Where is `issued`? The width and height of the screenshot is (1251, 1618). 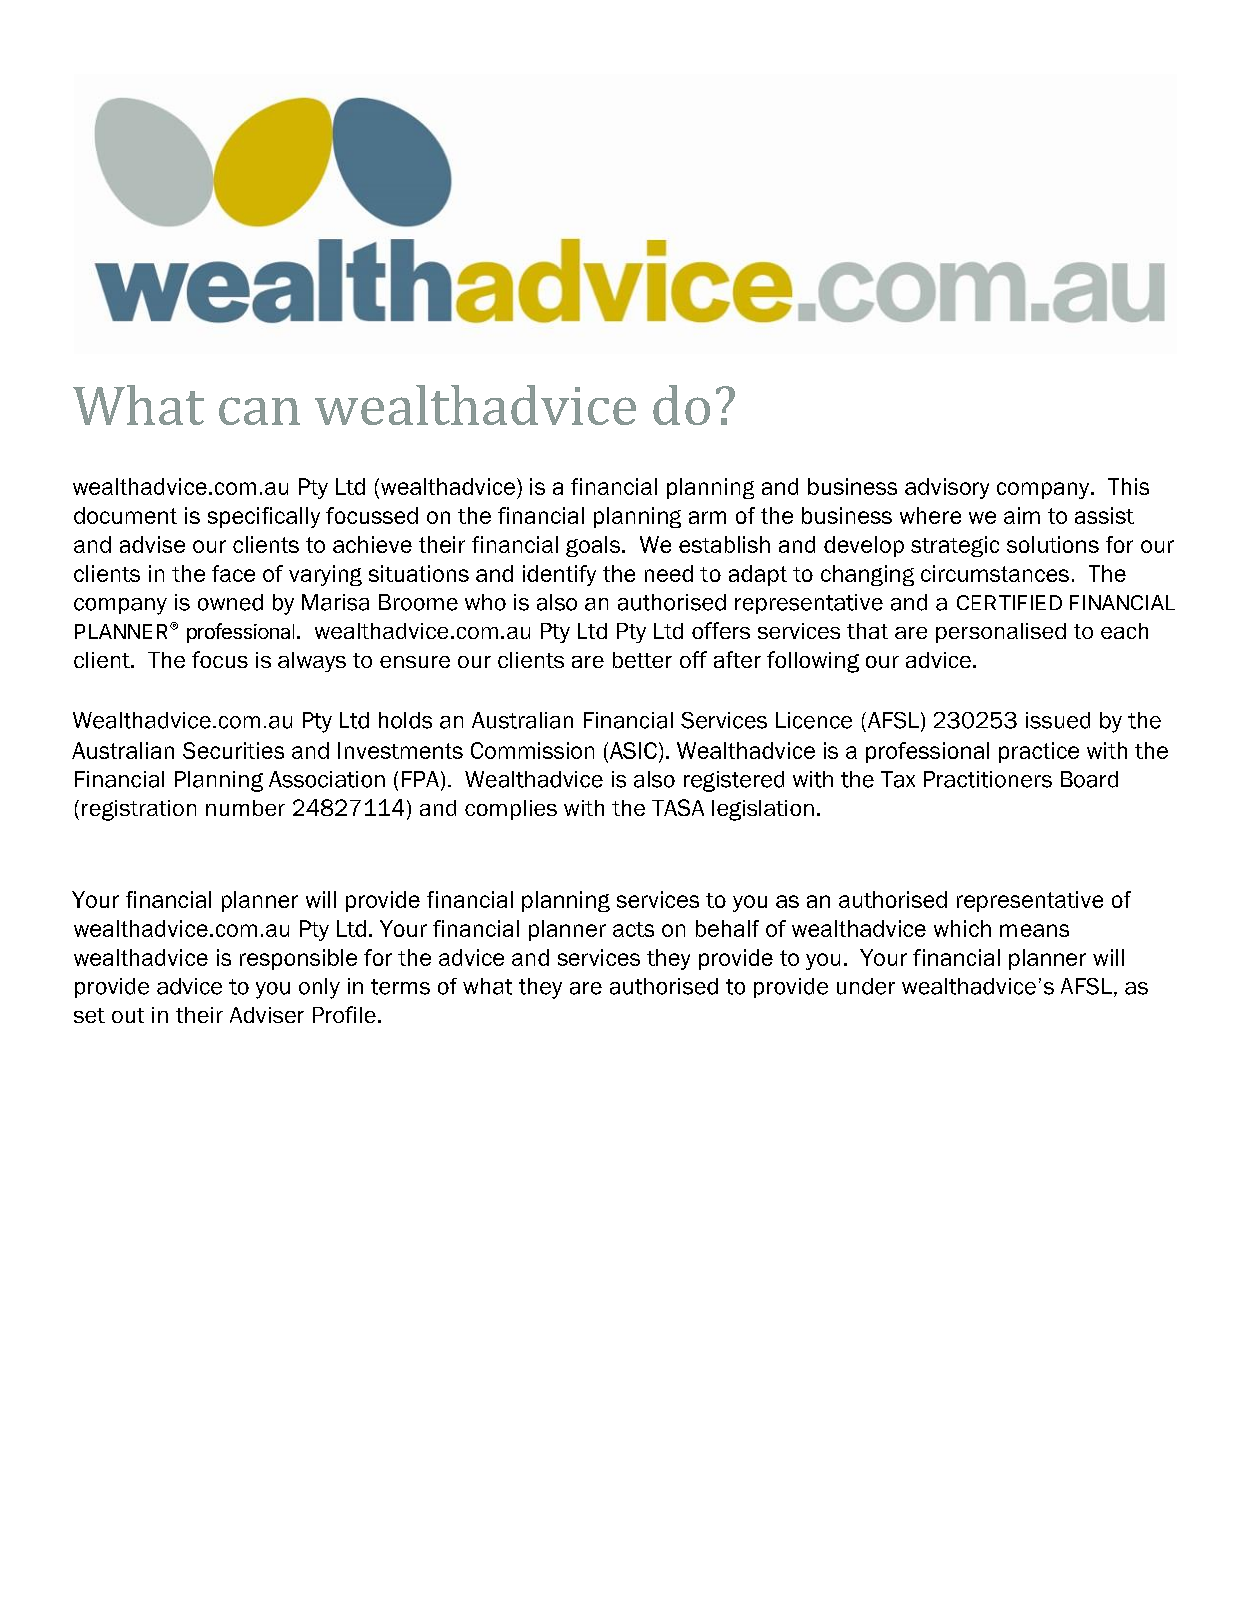
issued is located at coordinates (1058, 720).
